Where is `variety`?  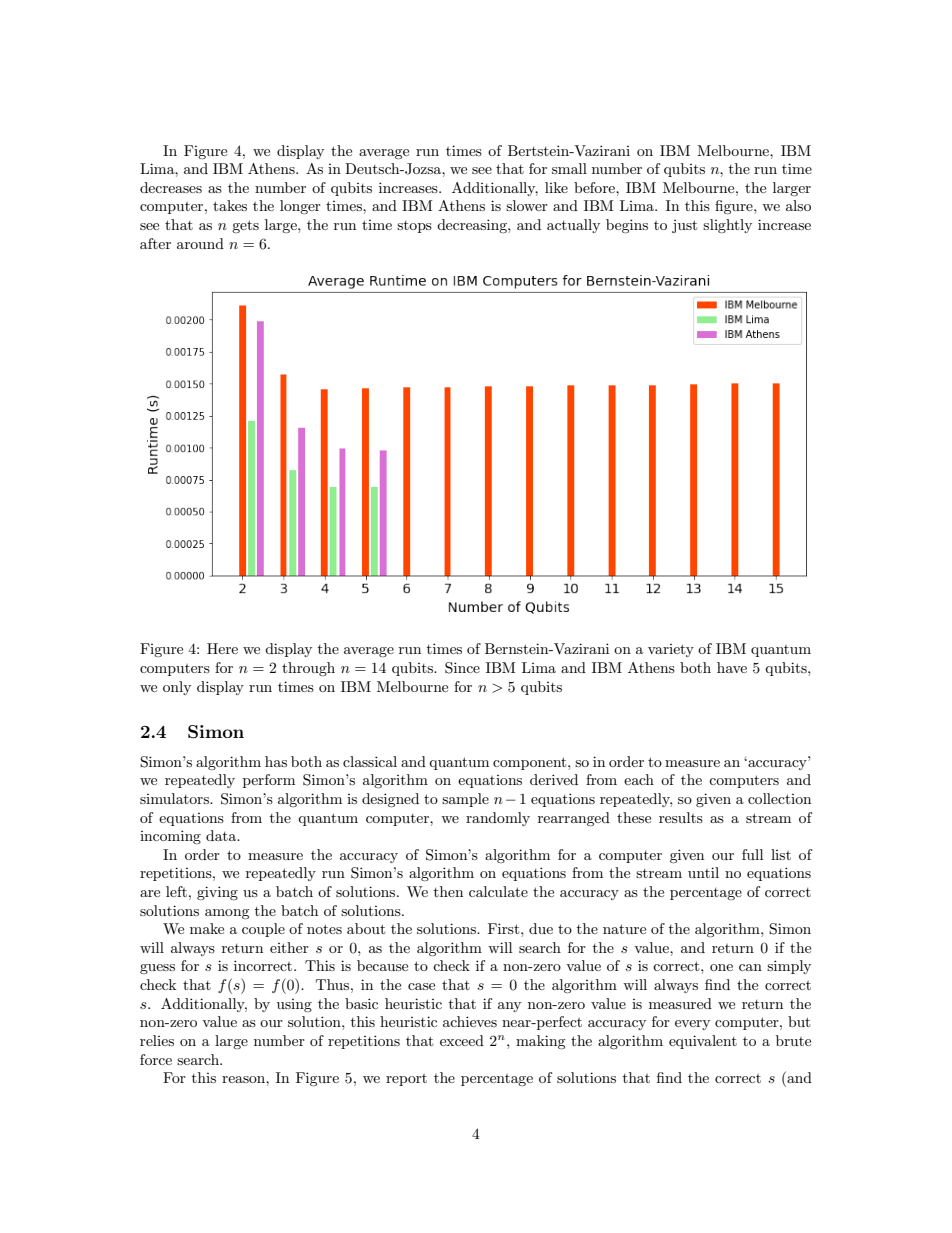 variety is located at coordinates (671, 650).
